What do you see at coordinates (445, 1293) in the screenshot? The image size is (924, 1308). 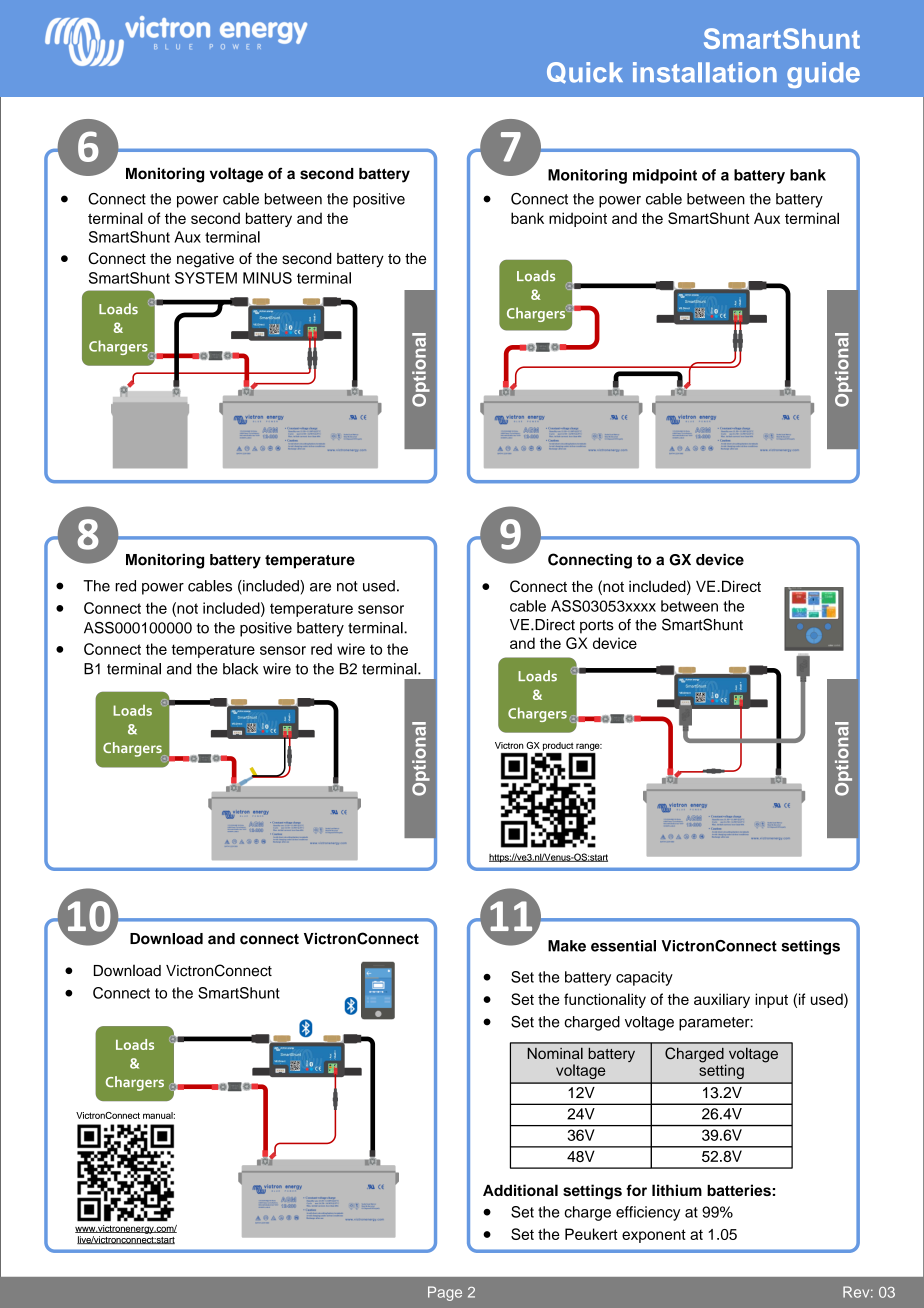 I see `Page` at bounding box center [445, 1293].
